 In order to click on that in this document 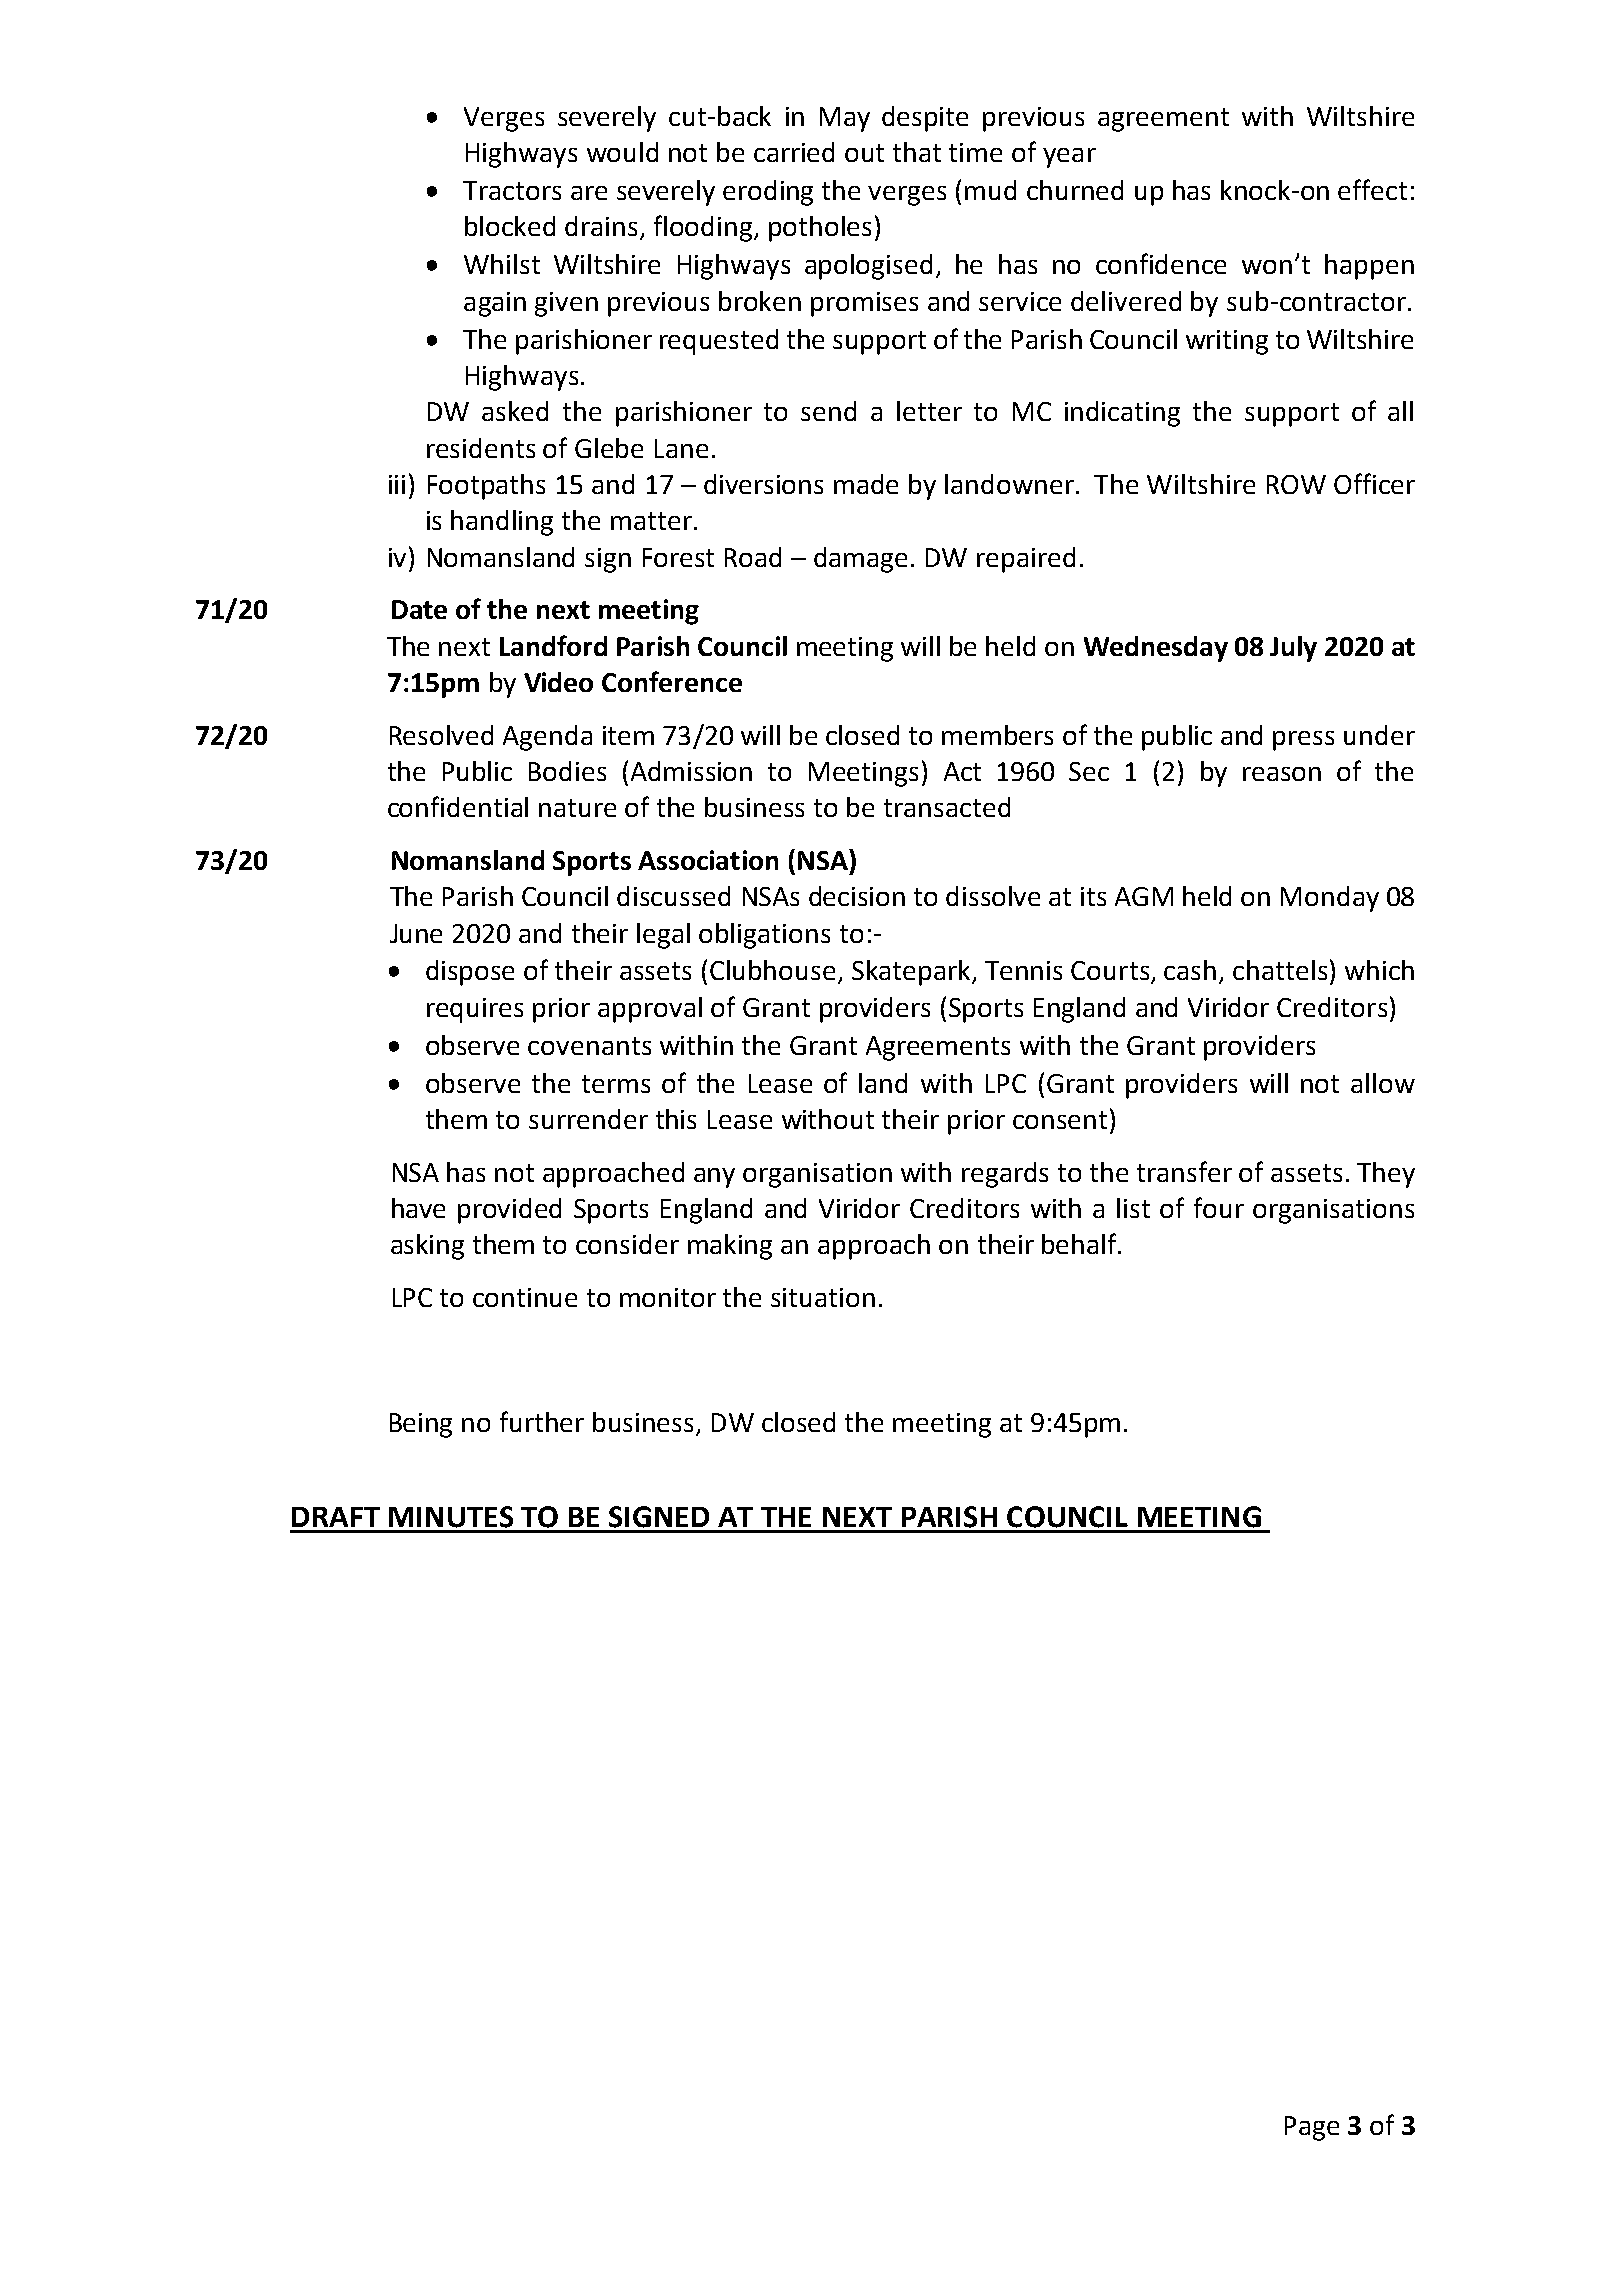, I will do `click(917, 152)`.
